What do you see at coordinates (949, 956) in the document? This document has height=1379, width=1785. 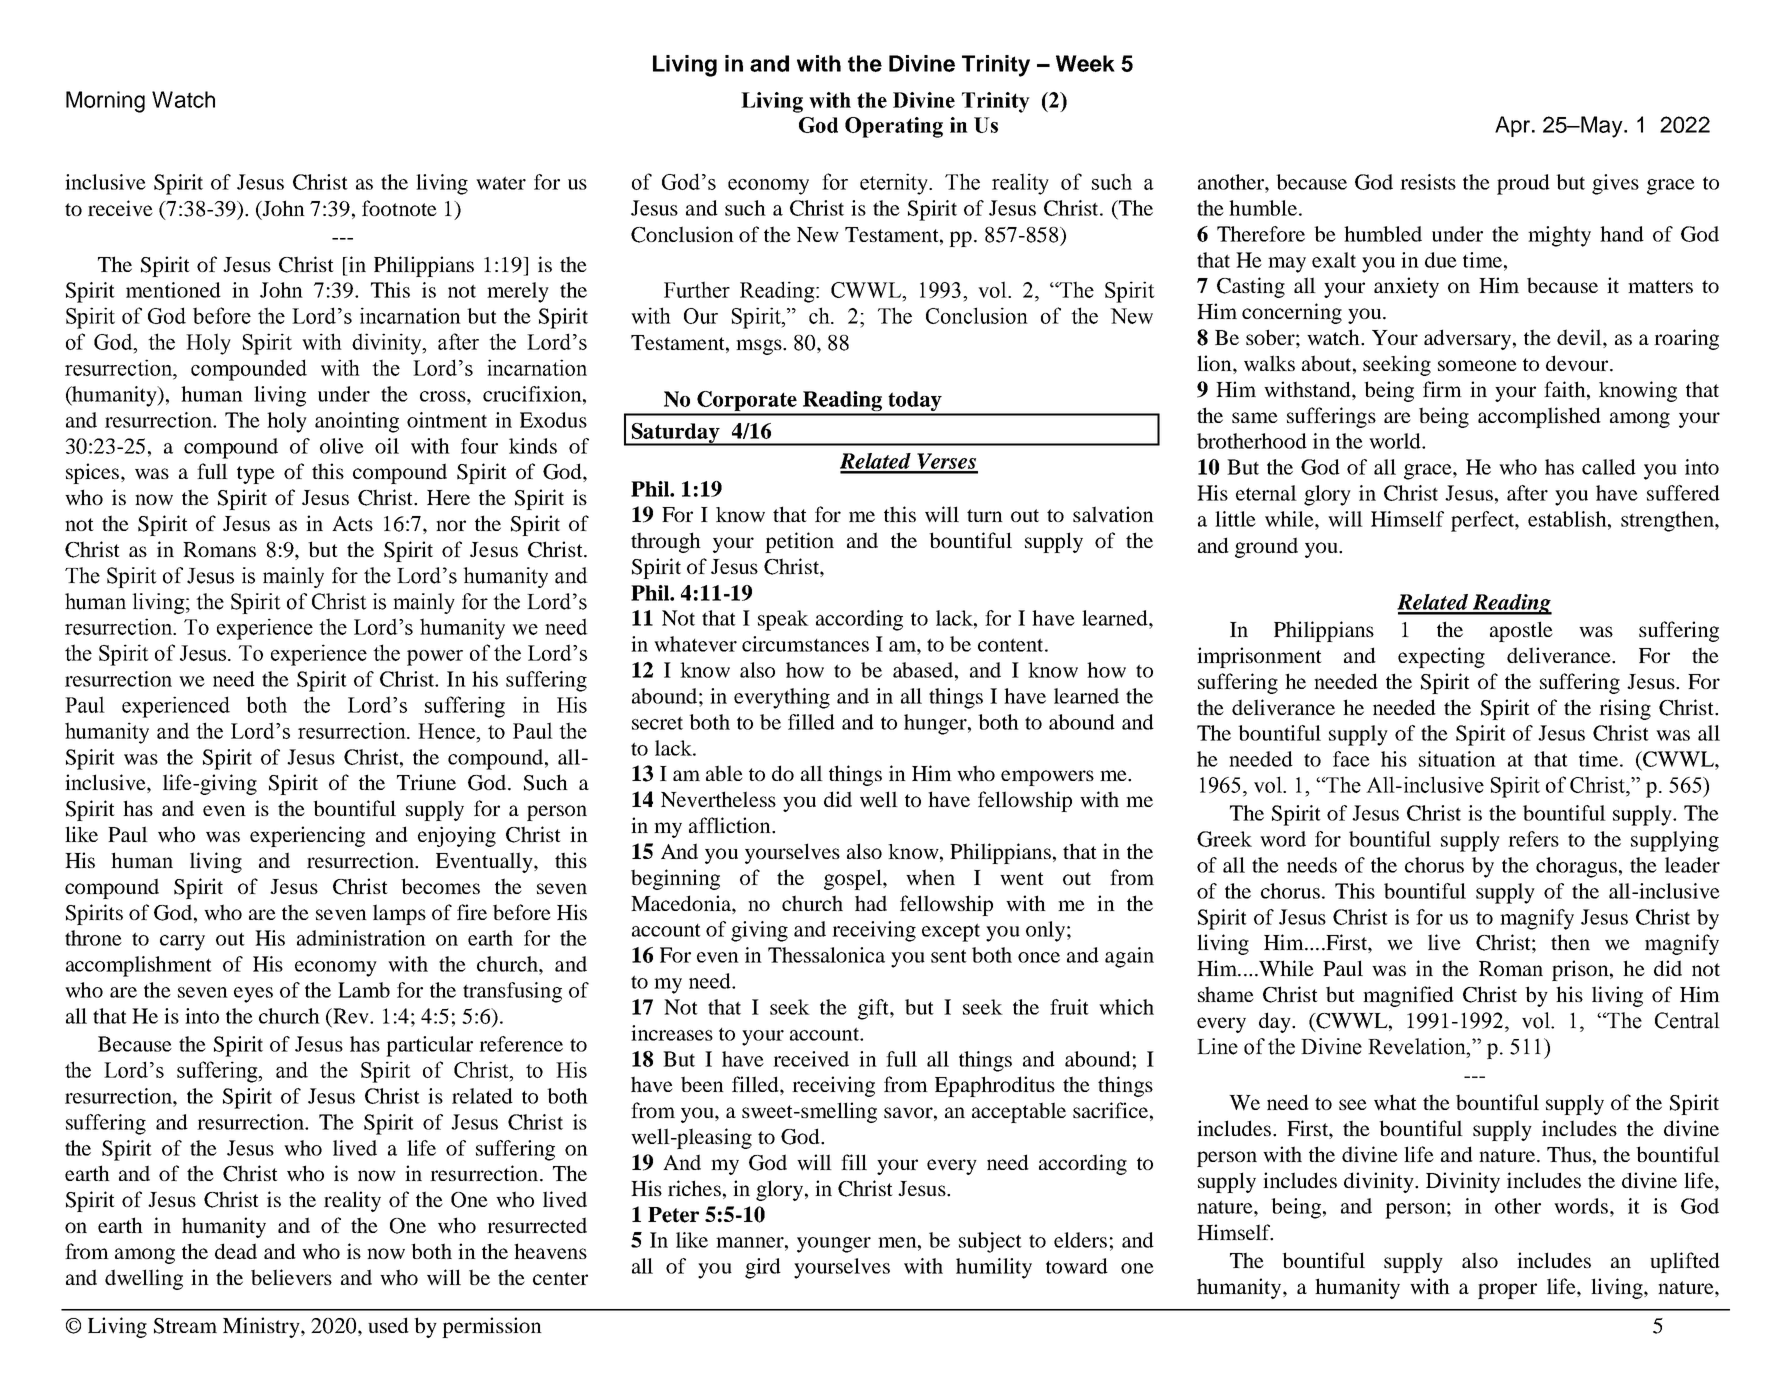 I see `sent` at bounding box center [949, 956].
